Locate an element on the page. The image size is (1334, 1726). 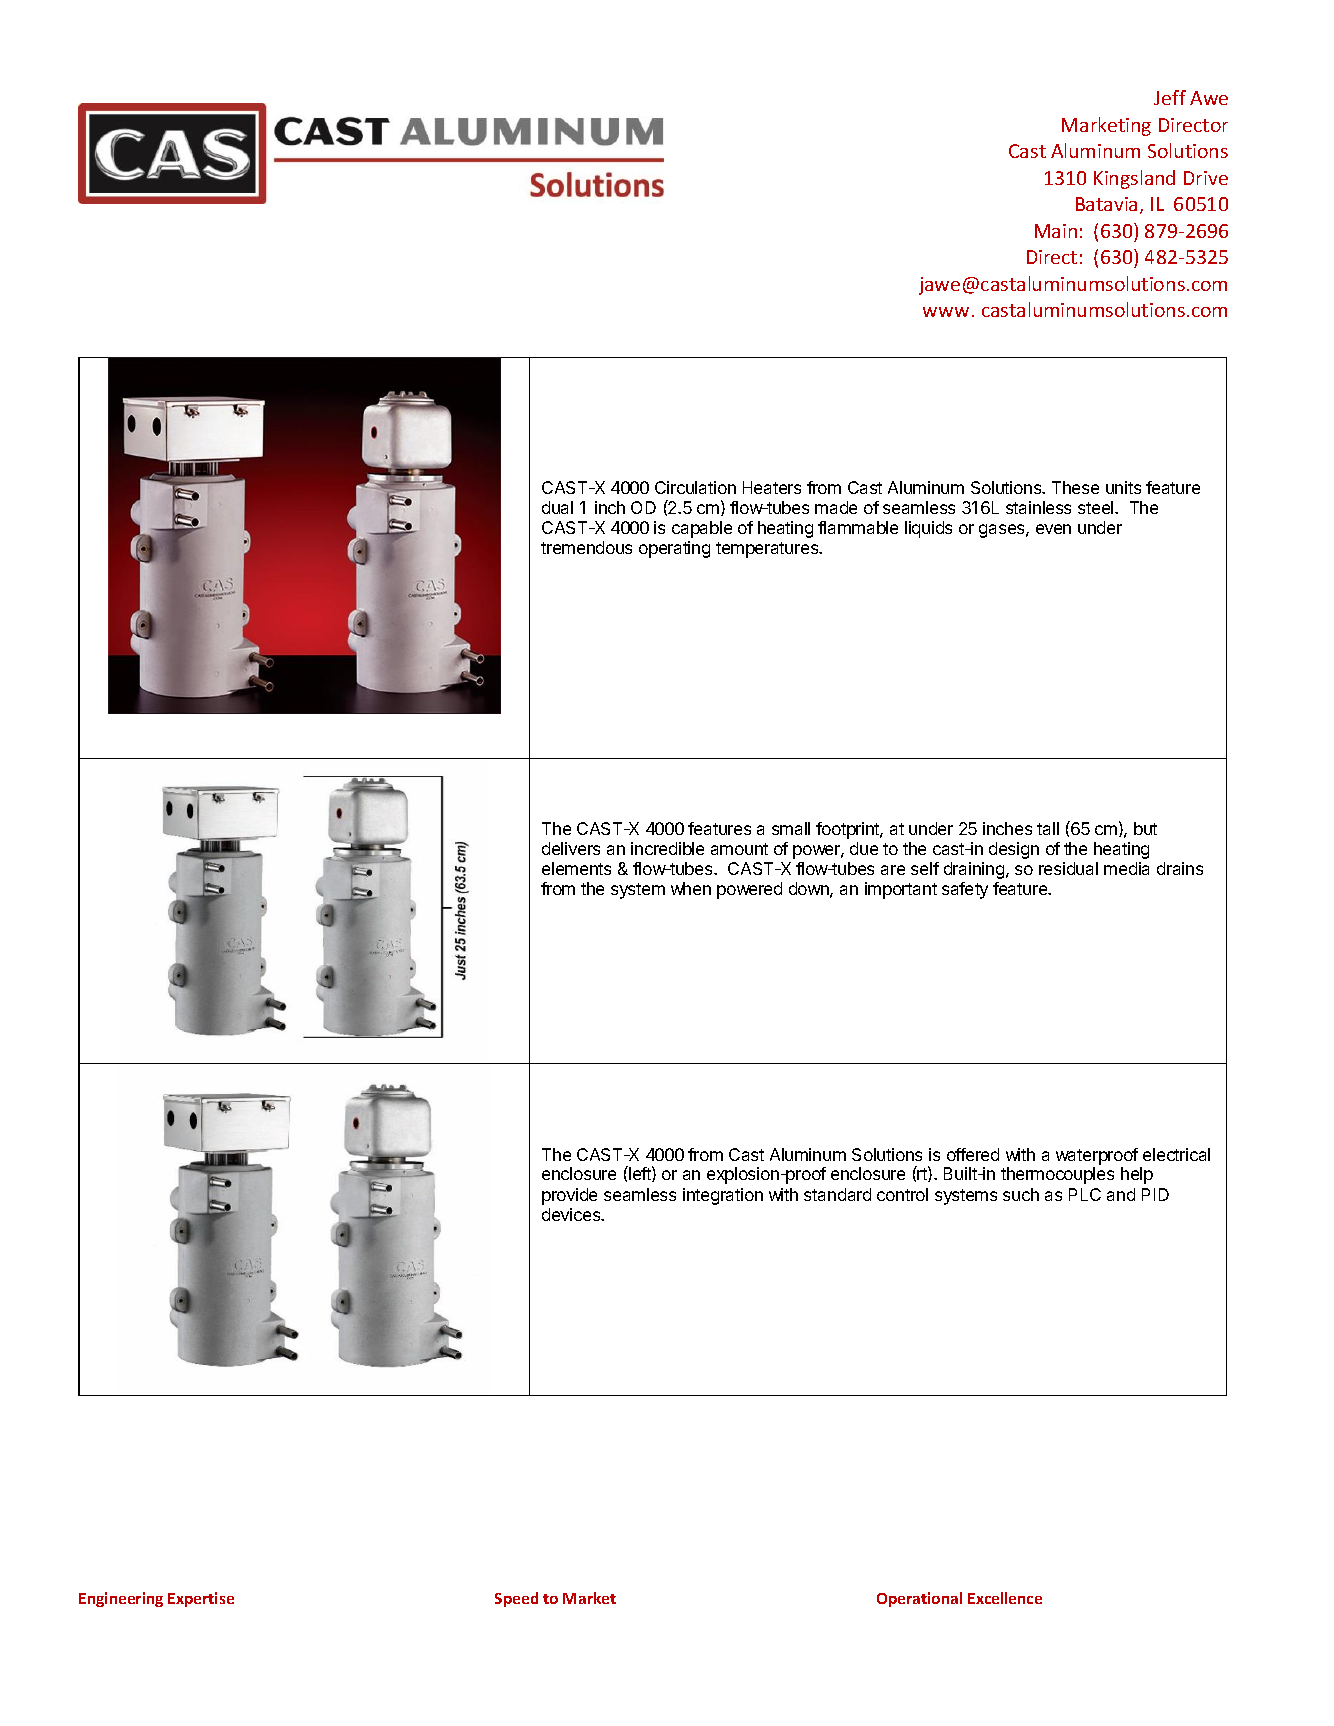
Batavia is located at coordinates (1106, 204).
